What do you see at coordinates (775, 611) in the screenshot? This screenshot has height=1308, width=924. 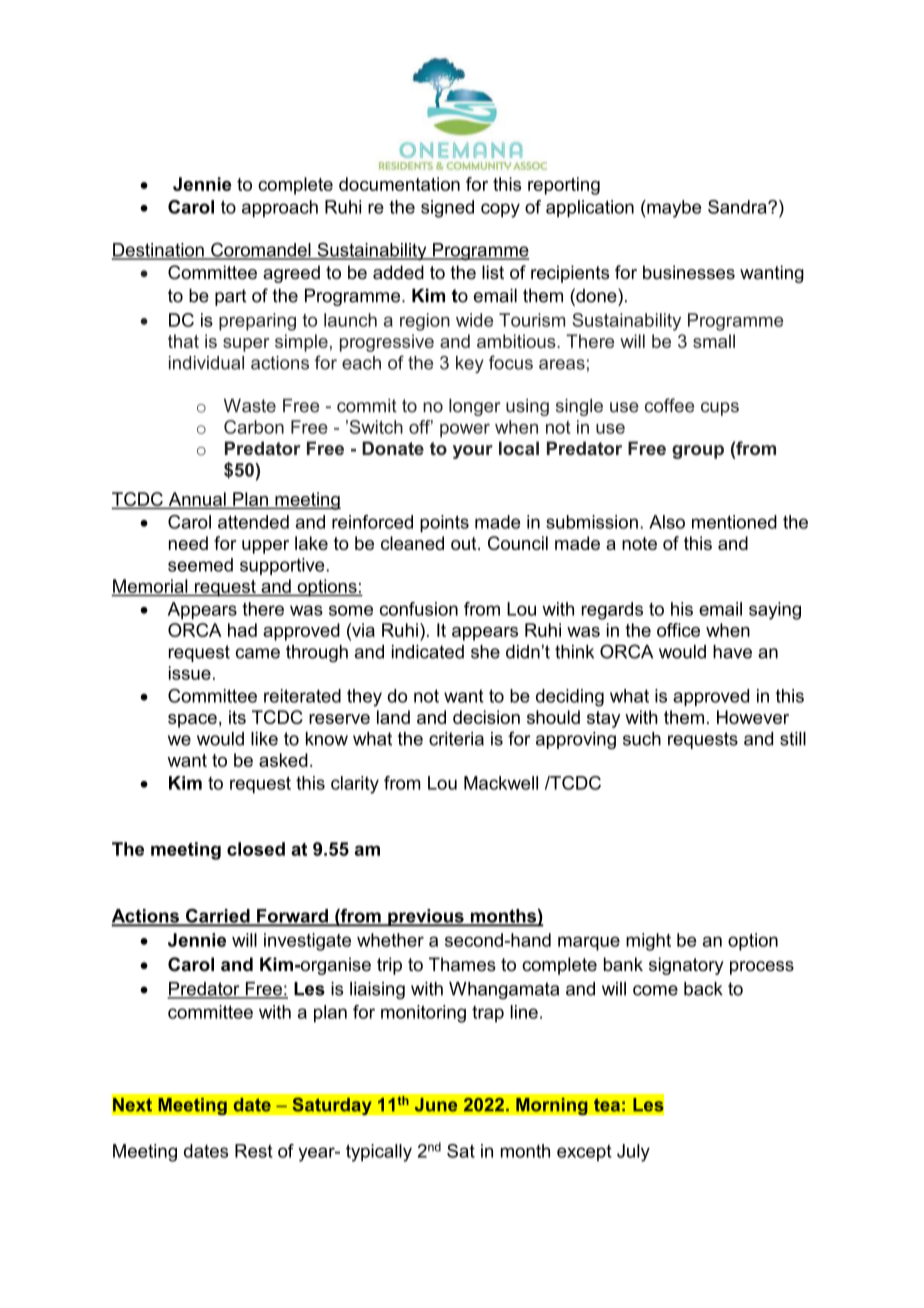 I see `saying` at bounding box center [775, 611].
